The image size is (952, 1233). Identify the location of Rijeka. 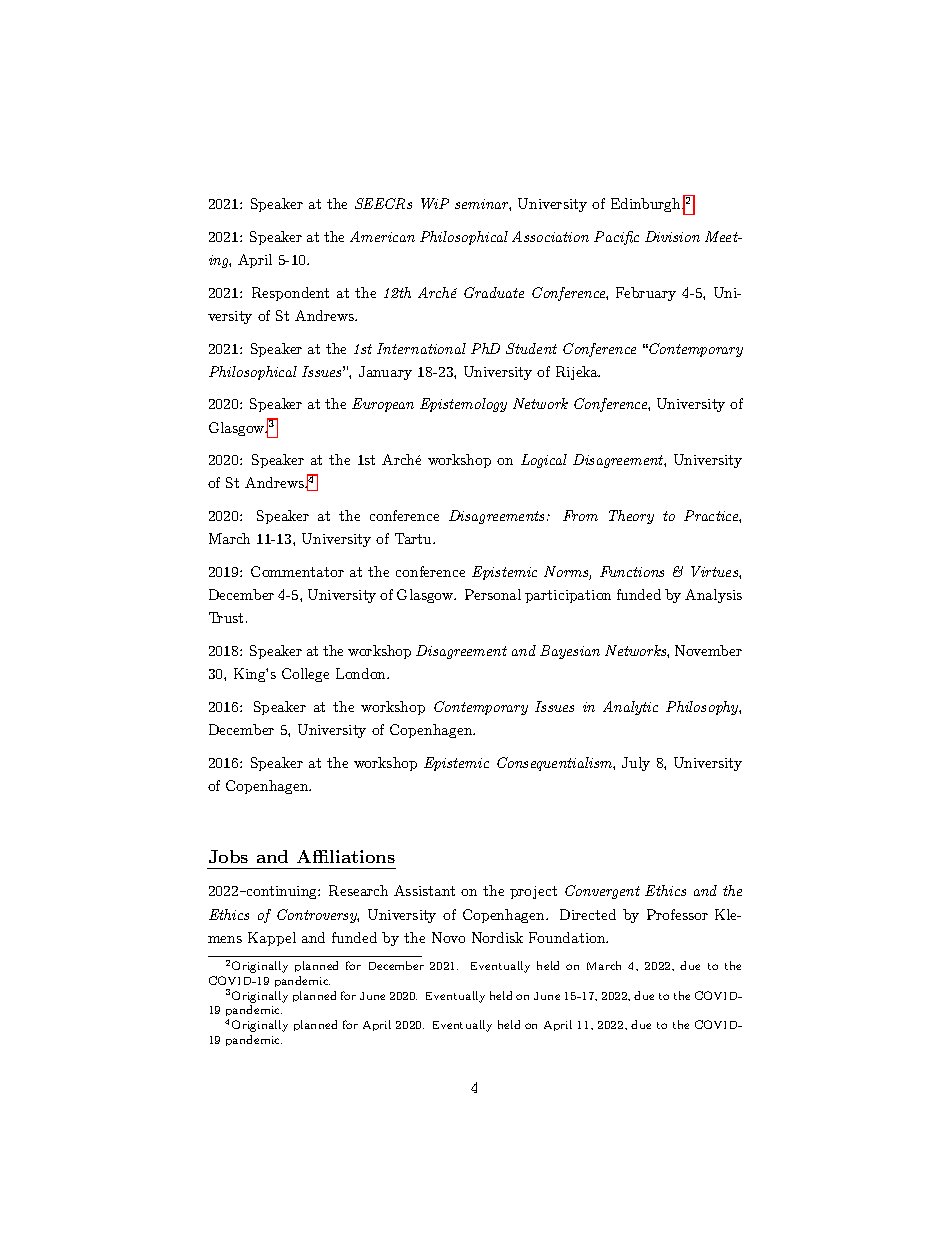
(578, 373).
